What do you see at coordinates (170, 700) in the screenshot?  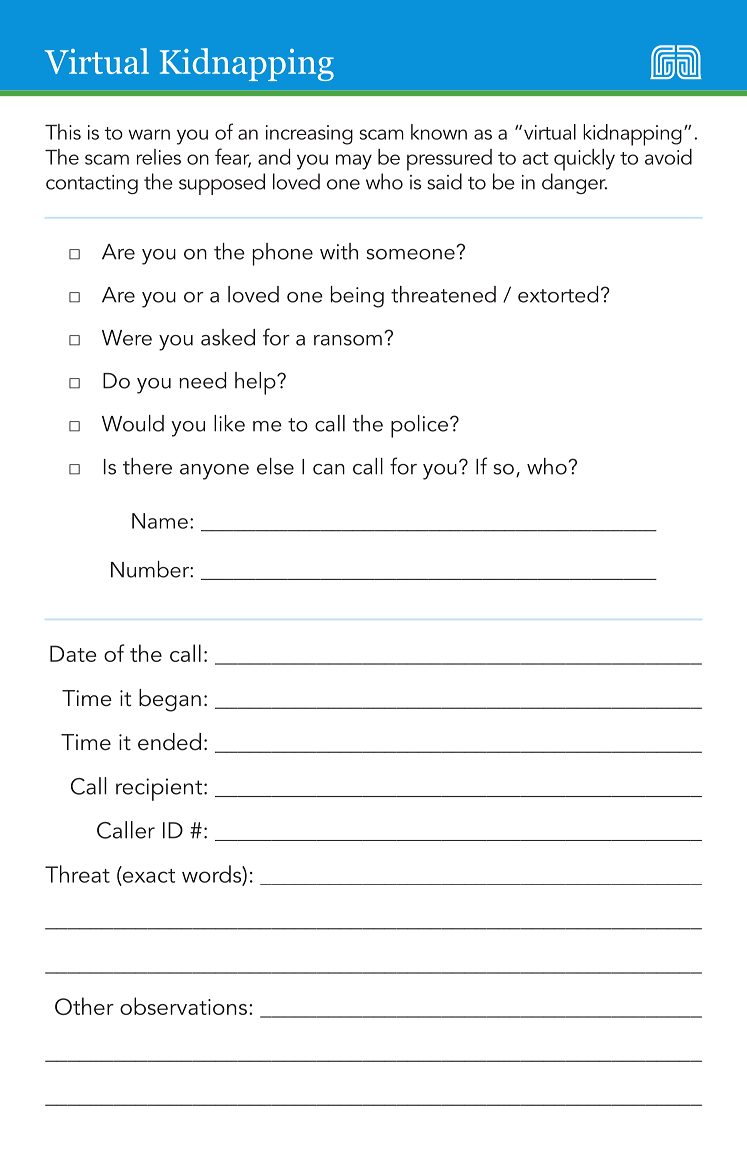 I see `began` at bounding box center [170, 700].
